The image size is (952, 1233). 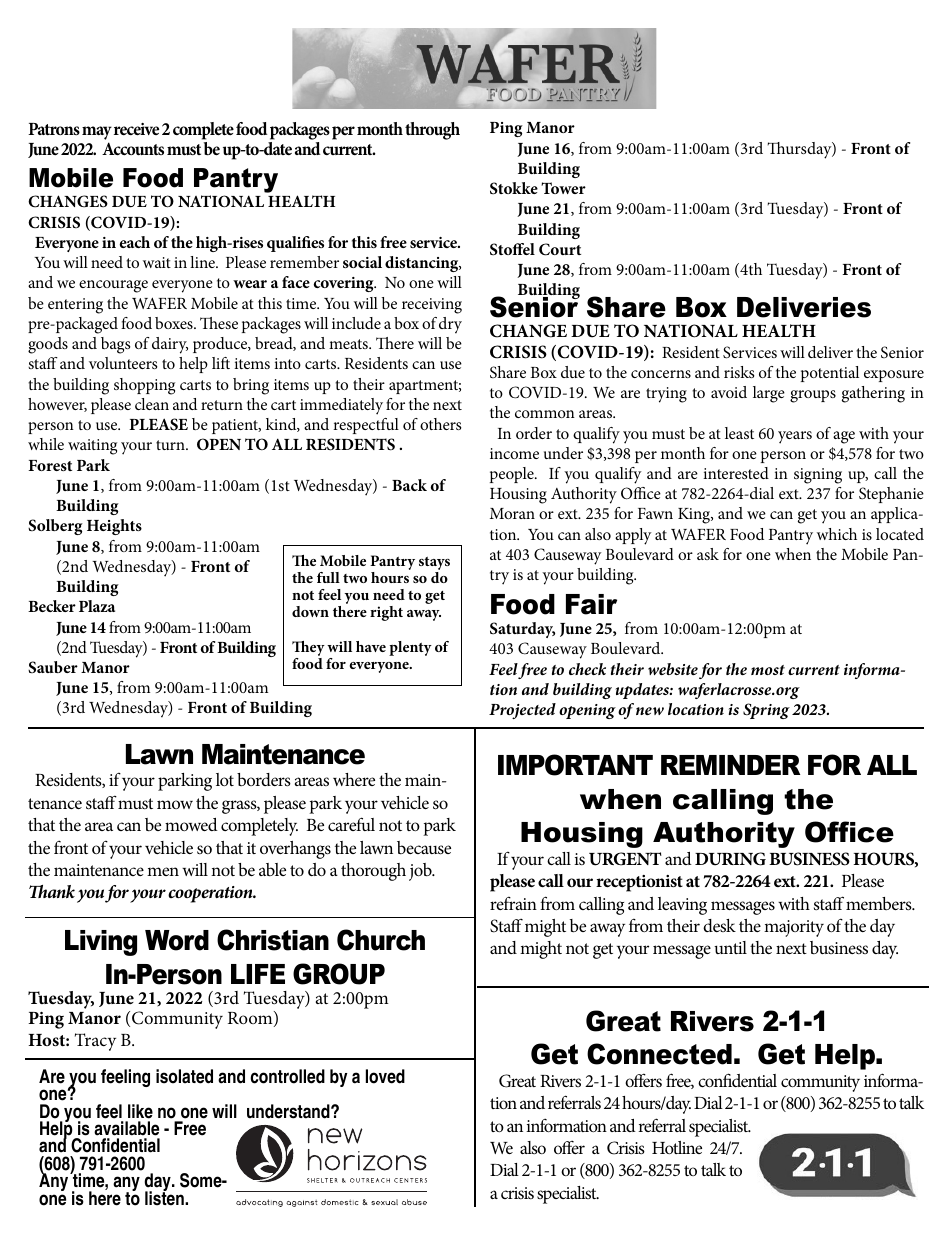 I want to click on Plaza, so click(x=97, y=606).
